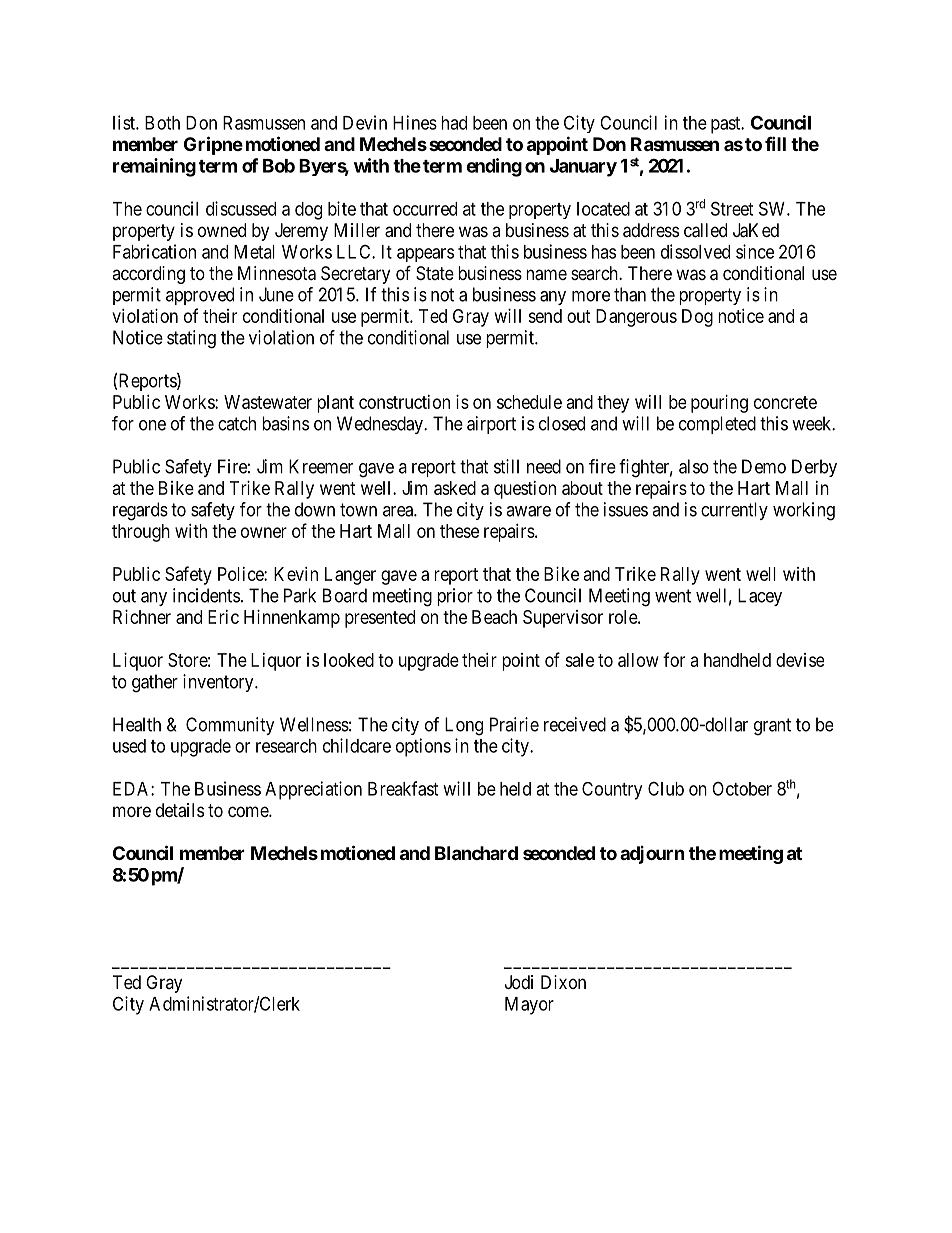 The width and height of the screenshot is (952, 1233). Describe the element at coordinates (519, 982) in the screenshot. I see `Jodi` at that location.
